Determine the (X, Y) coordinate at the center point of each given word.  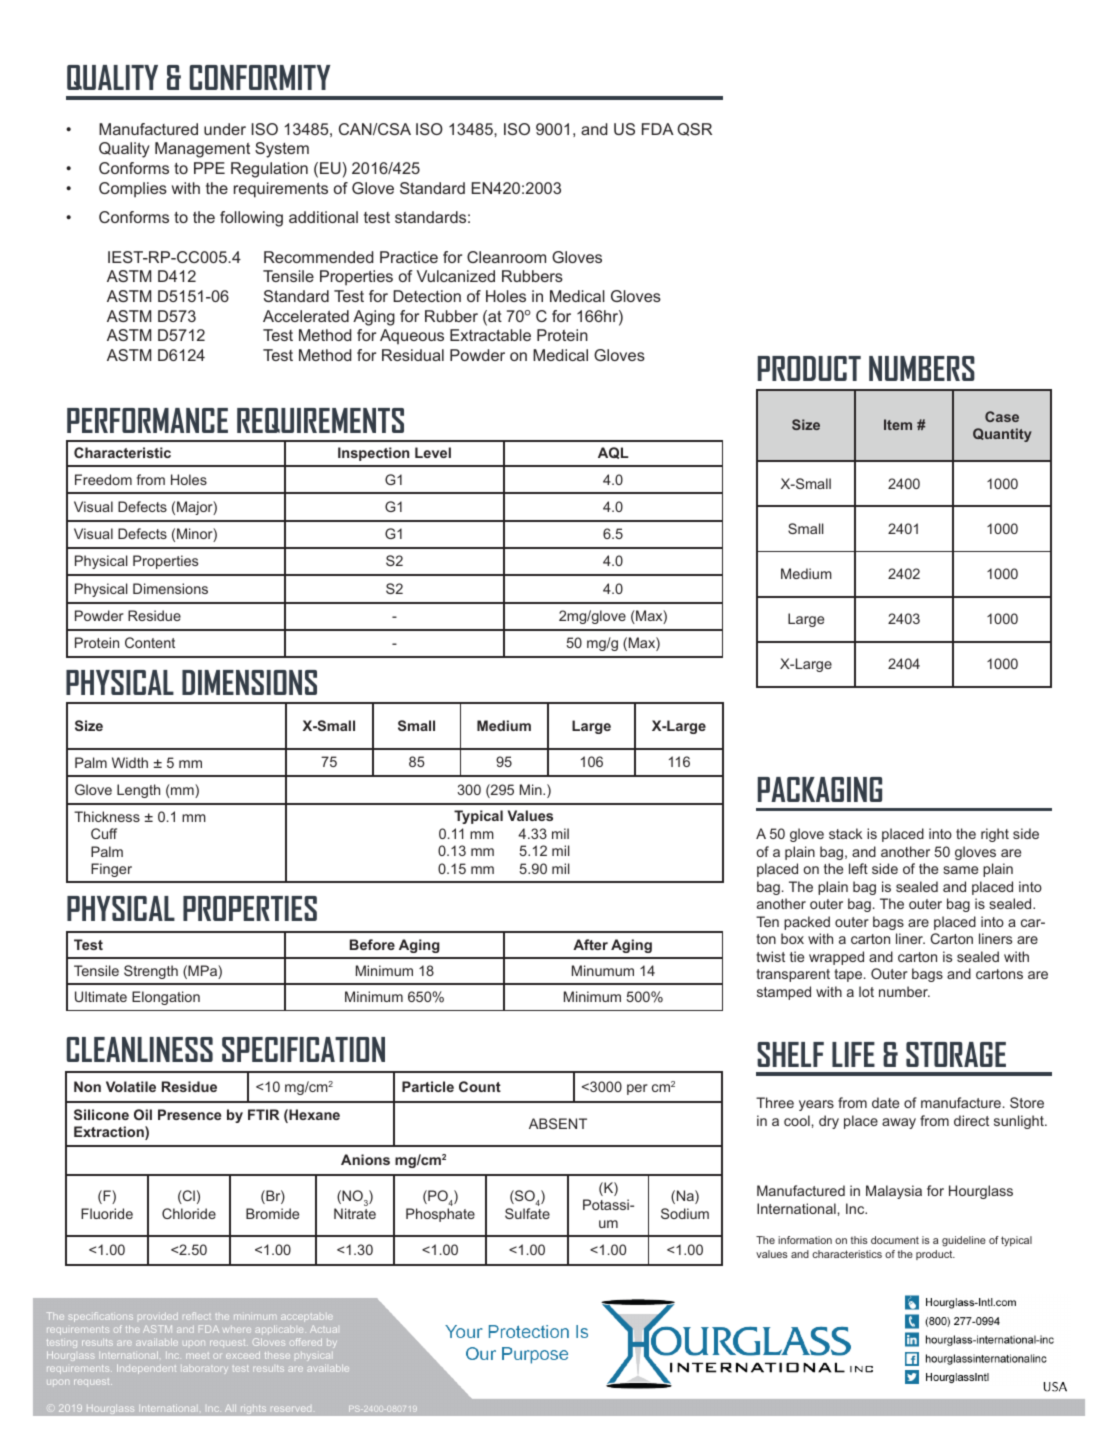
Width (130, 762)
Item (898, 424)
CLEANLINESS (140, 1049)
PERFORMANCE (147, 420)
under (225, 129)
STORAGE (956, 1054)
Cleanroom (506, 257)
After (590, 944)
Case (1002, 416)
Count (480, 1086)
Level (433, 452)
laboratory (205, 1369)
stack (845, 833)
